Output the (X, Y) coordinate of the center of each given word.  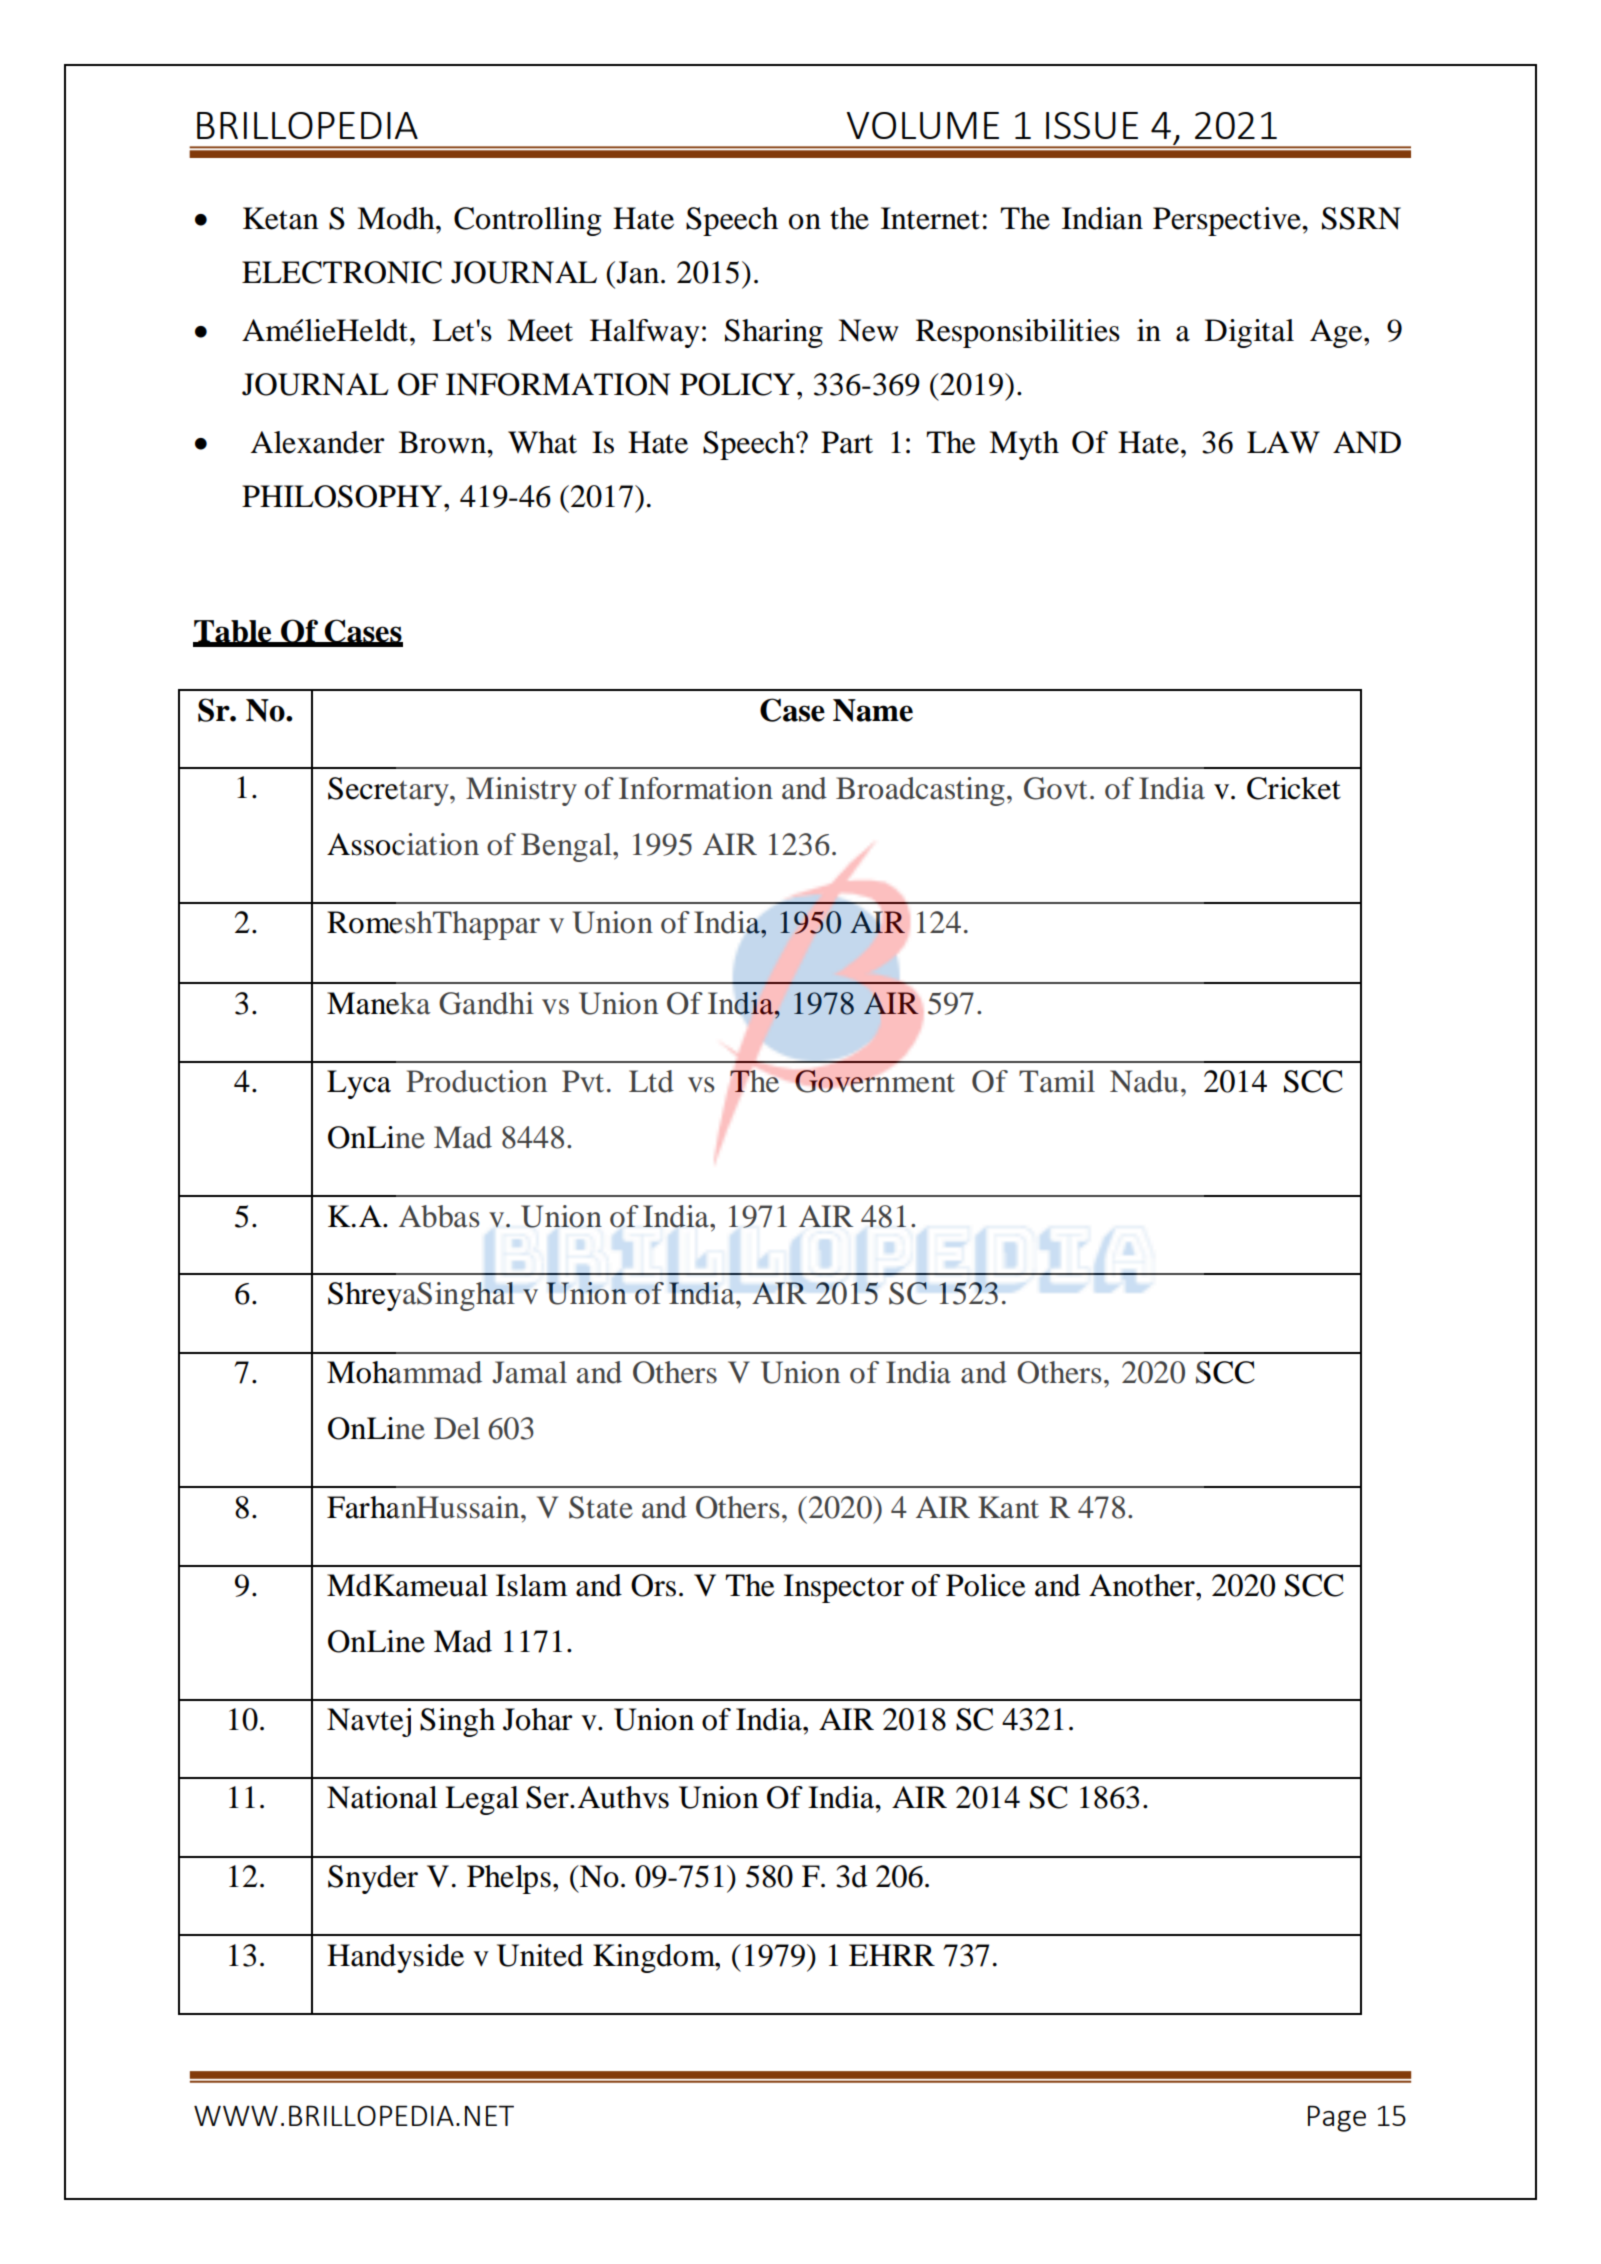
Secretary (389, 791)
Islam (532, 1585)
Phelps (509, 1879)
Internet (930, 218)
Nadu (1144, 1081)
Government (875, 1081)
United (540, 1955)
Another (1143, 1585)
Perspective (1228, 221)
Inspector (844, 1588)
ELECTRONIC (342, 272)
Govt (1055, 788)
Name (873, 710)
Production (476, 1081)
